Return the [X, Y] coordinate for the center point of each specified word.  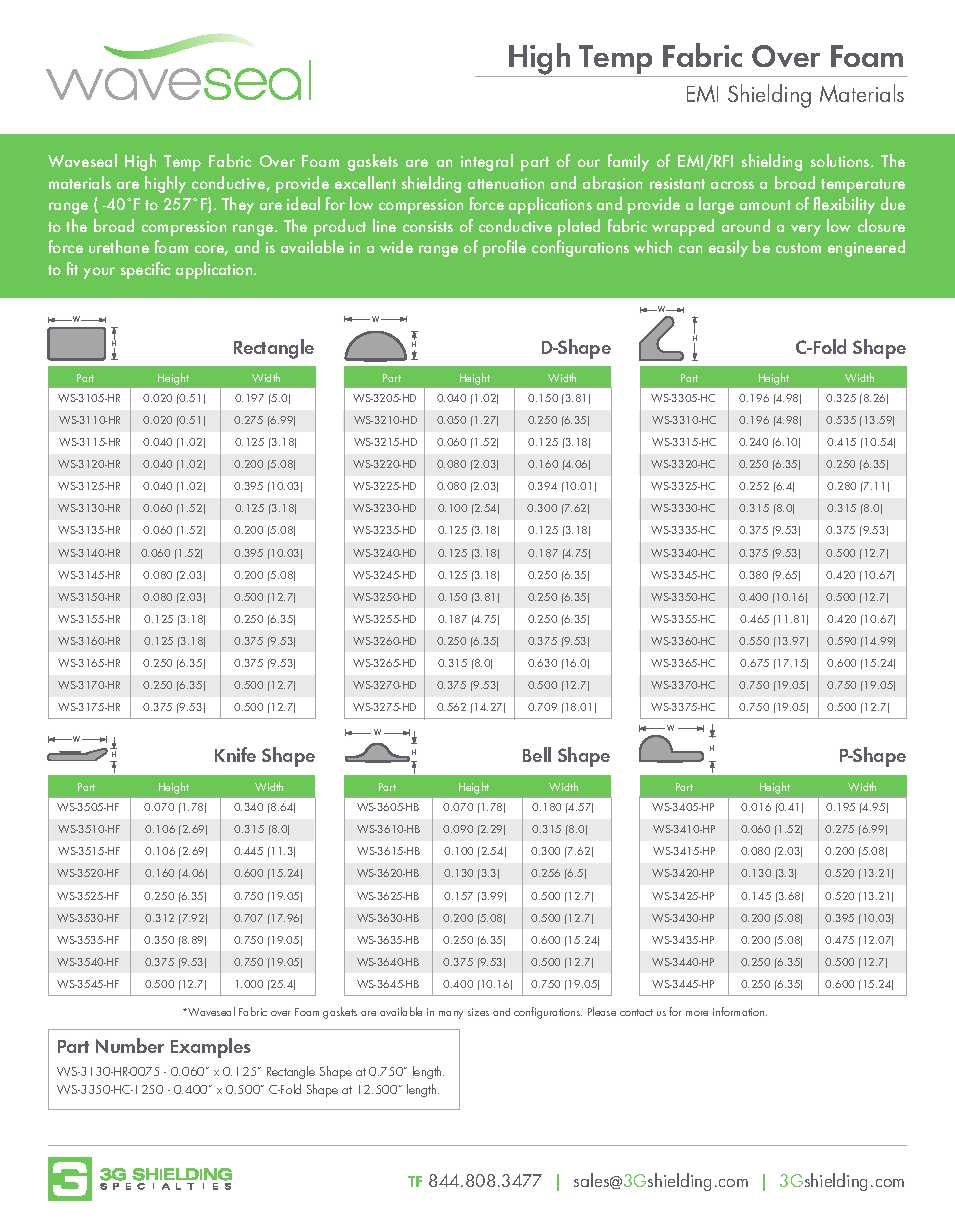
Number [130, 1045]
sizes [478, 1012]
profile [504, 248]
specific [145, 270]
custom [798, 248]
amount [765, 205]
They [238, 205]
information [740, 1011]
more [697, 1013]
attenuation [506, 183]
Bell [537, 754]
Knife [235, 754]
